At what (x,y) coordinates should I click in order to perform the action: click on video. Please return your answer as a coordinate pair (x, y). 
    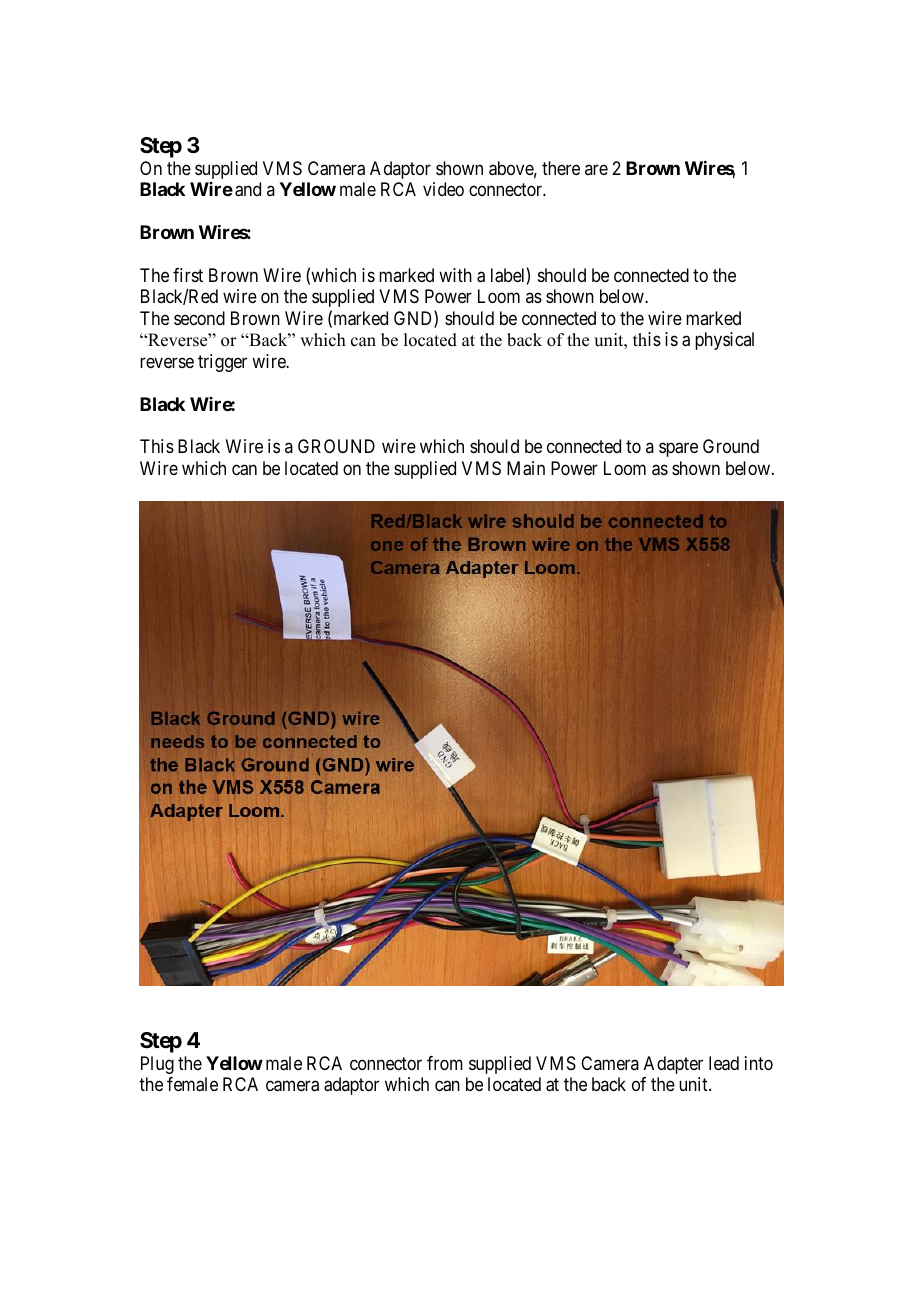
    Looking at the image, I should click on (443, 189).
